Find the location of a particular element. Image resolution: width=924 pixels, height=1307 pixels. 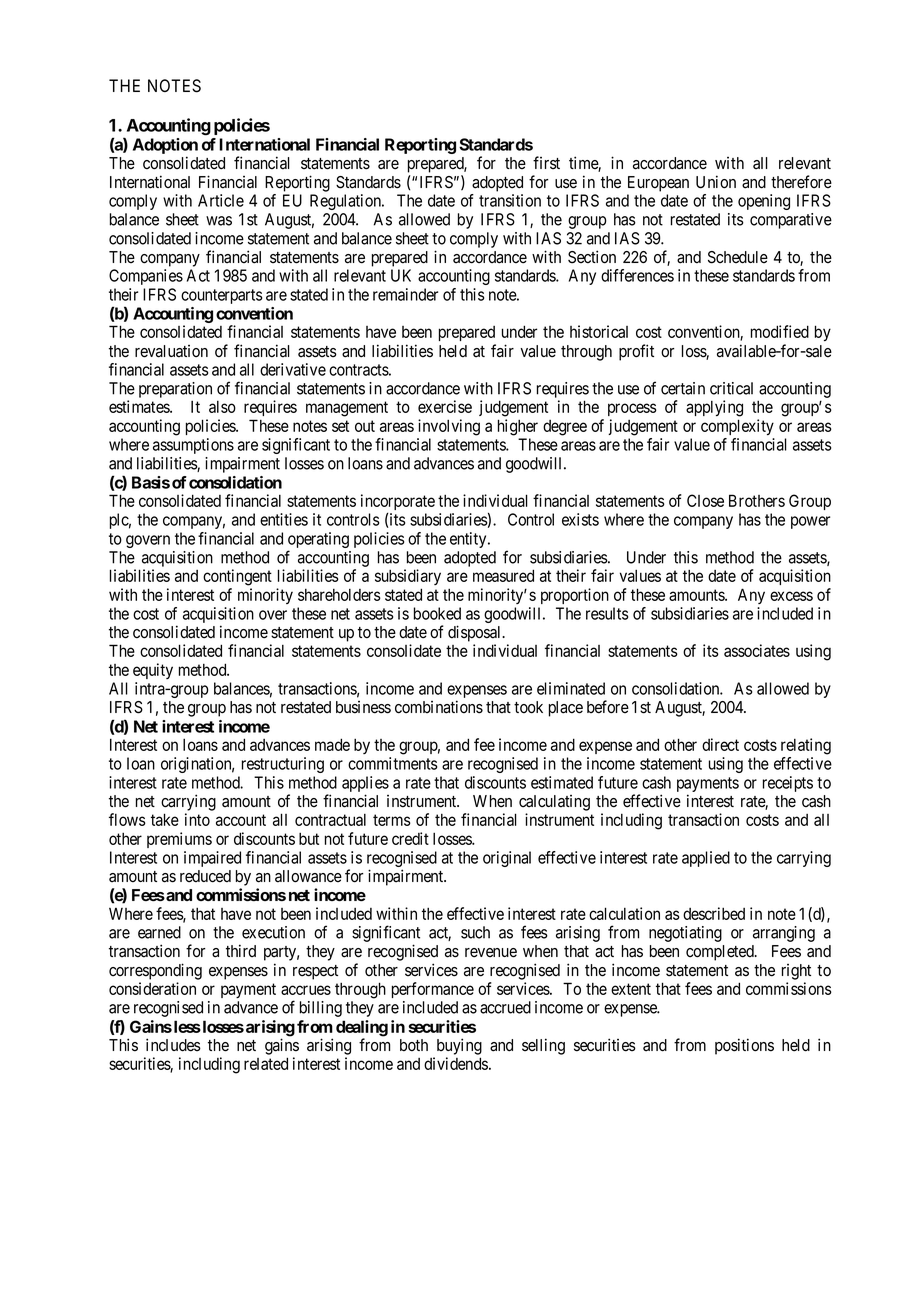

Article is located at coordinates (221, 200).
